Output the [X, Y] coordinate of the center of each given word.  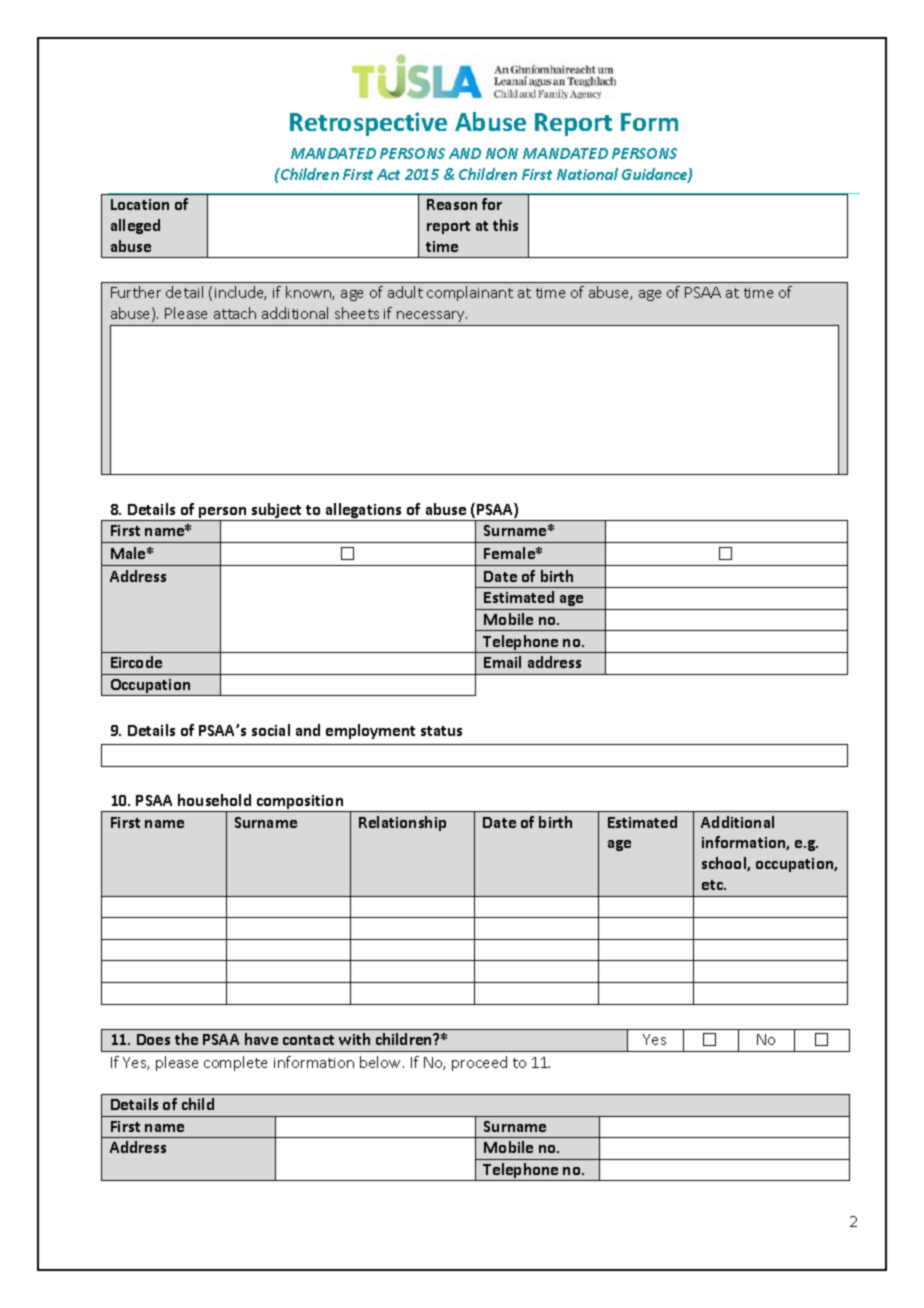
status [441, 731]
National [587, 174]
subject [276, 512]
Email [502, 662]
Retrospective [368, 124]
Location [140, 204]
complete [235, 1063]
